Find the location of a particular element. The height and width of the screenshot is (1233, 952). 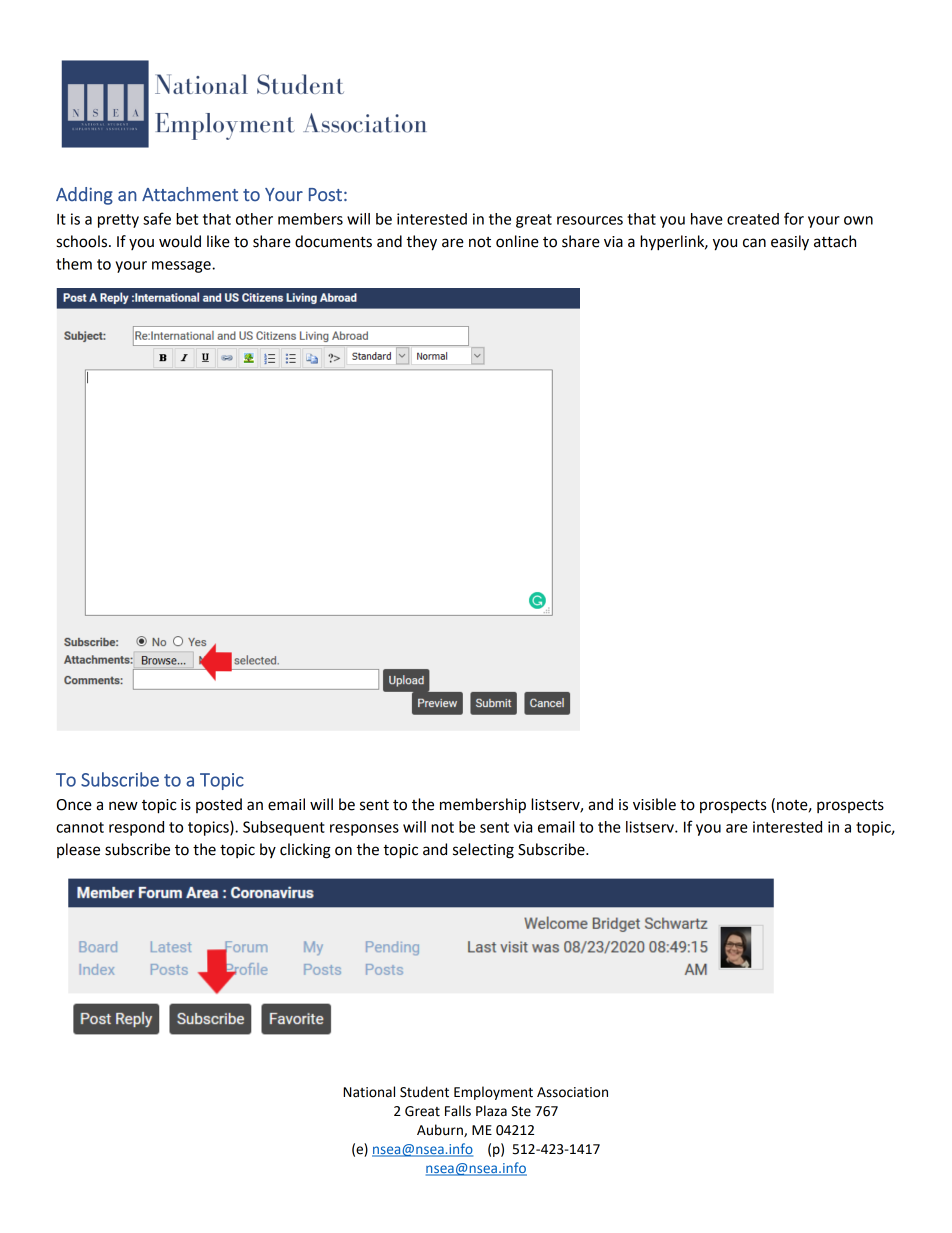

responses is located at coordinates (364, 830).
